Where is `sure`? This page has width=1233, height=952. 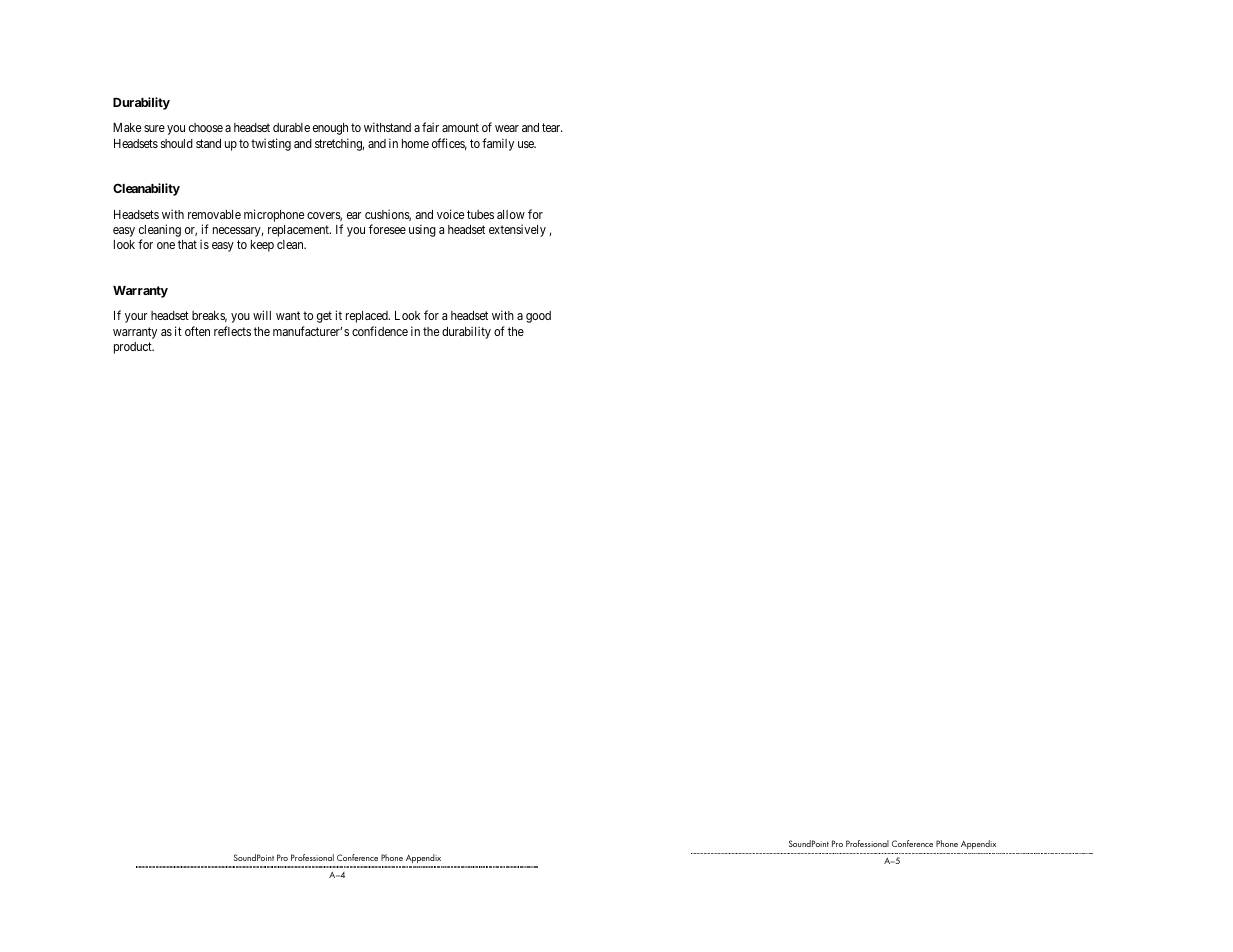 sure is located at coordinates (154, 128).
